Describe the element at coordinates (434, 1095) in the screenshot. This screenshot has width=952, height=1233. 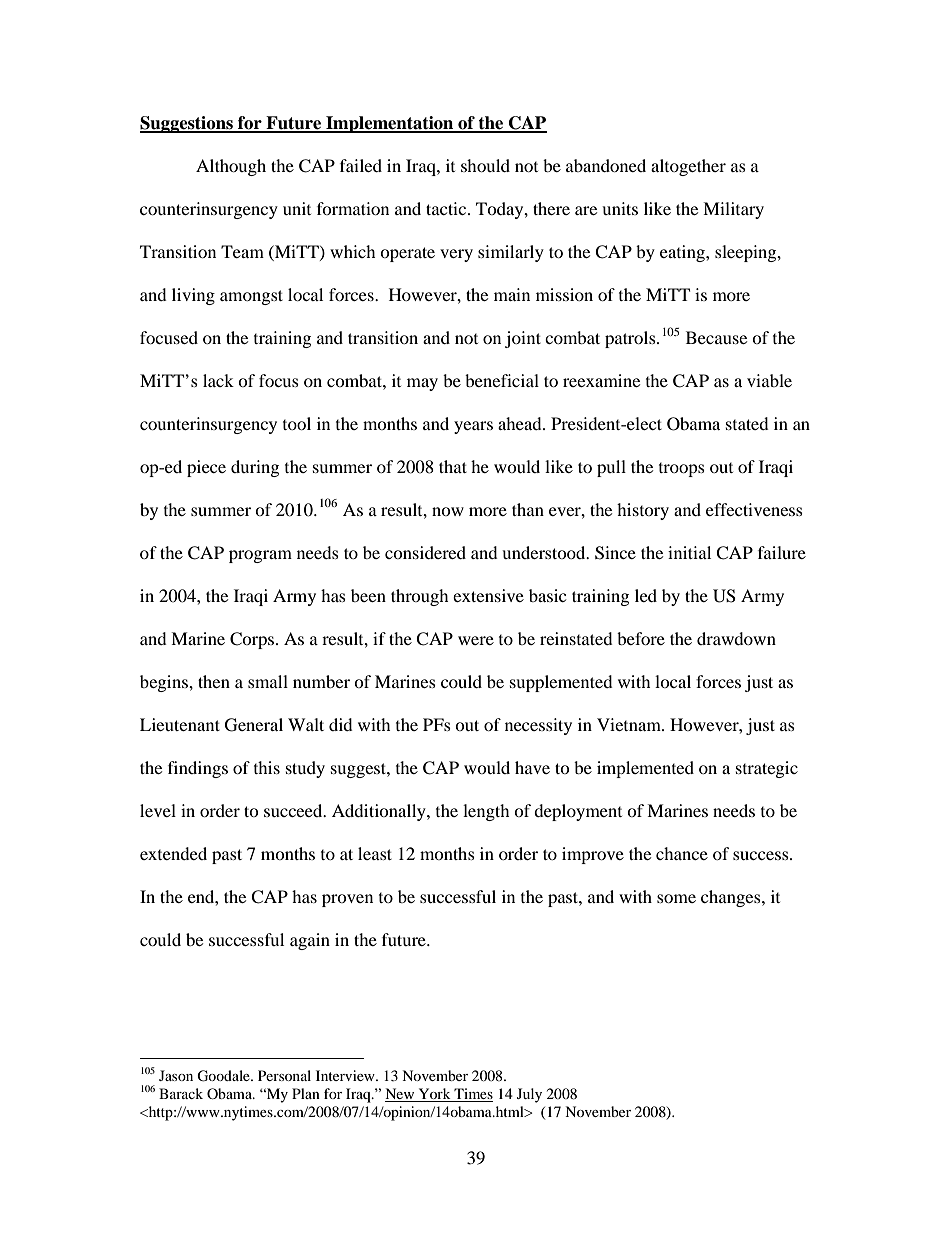
I see `York` at that location.
